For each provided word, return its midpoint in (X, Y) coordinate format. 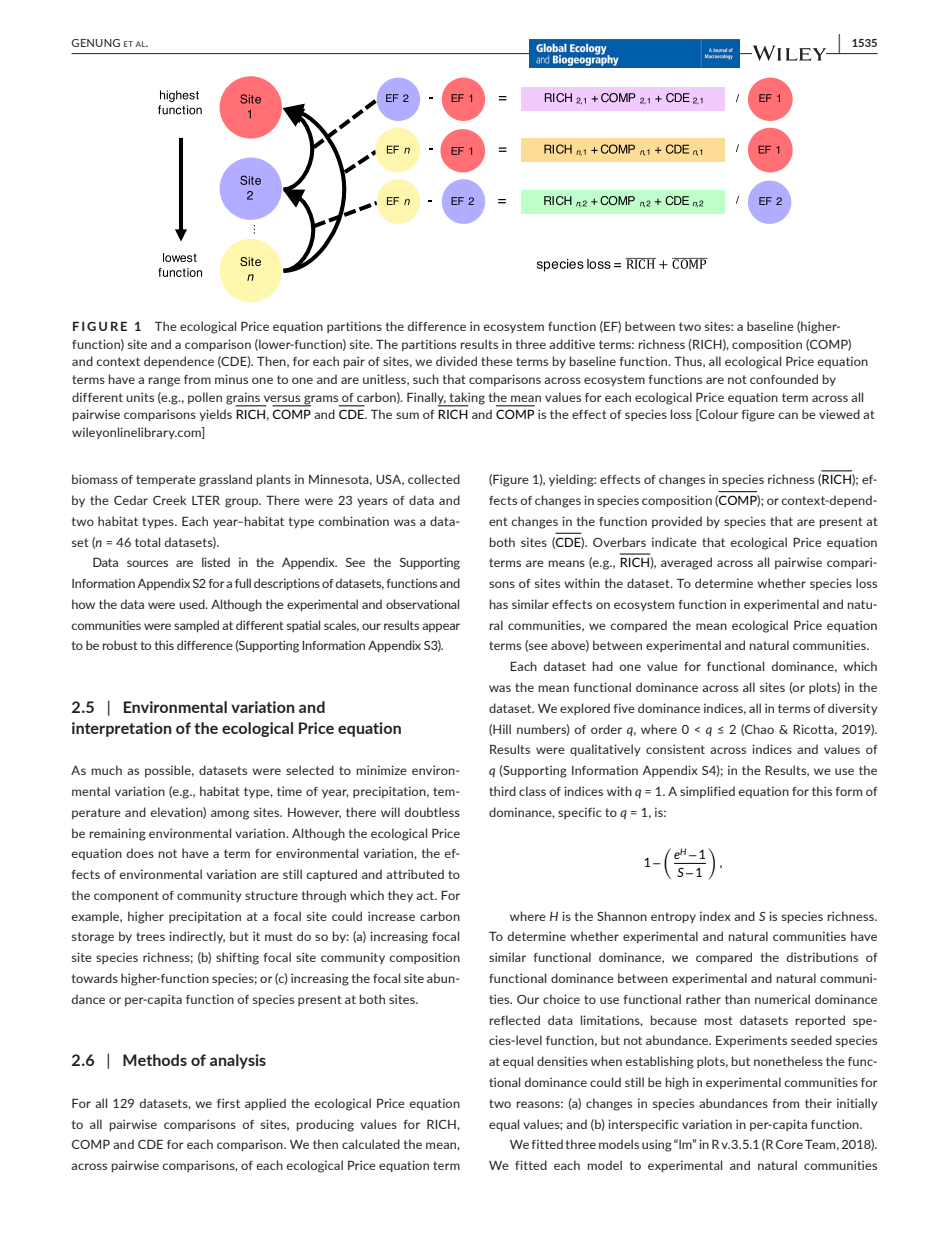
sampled (196, 626)
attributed (415, 874)
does (140, 853)
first (228, 1103)
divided (456, 361)
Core (789, 1144)
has (499, 604)
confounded (784, 379)
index (715, 916)
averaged (686, 563)
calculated (371, 1144)
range (164, 382)
